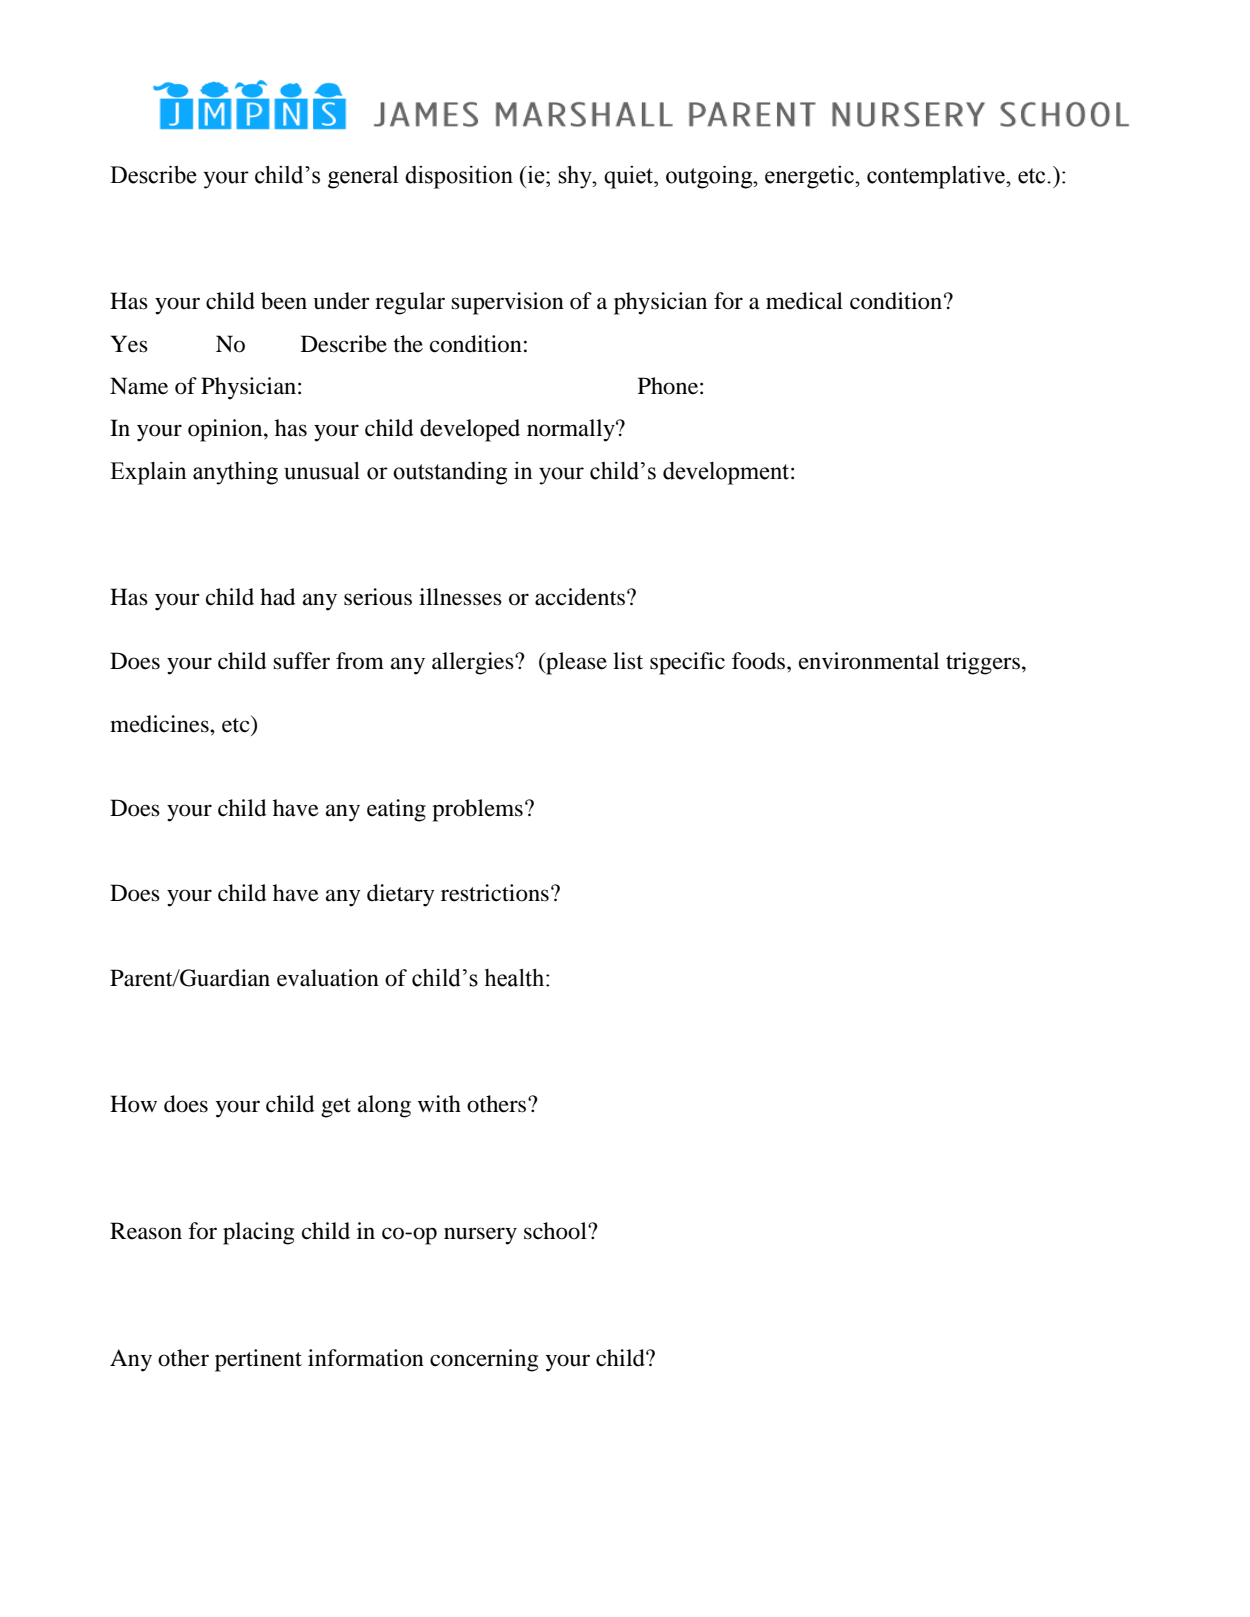  Describe the element at coordinates (284, 301) in the page. I see `been` at that location.
